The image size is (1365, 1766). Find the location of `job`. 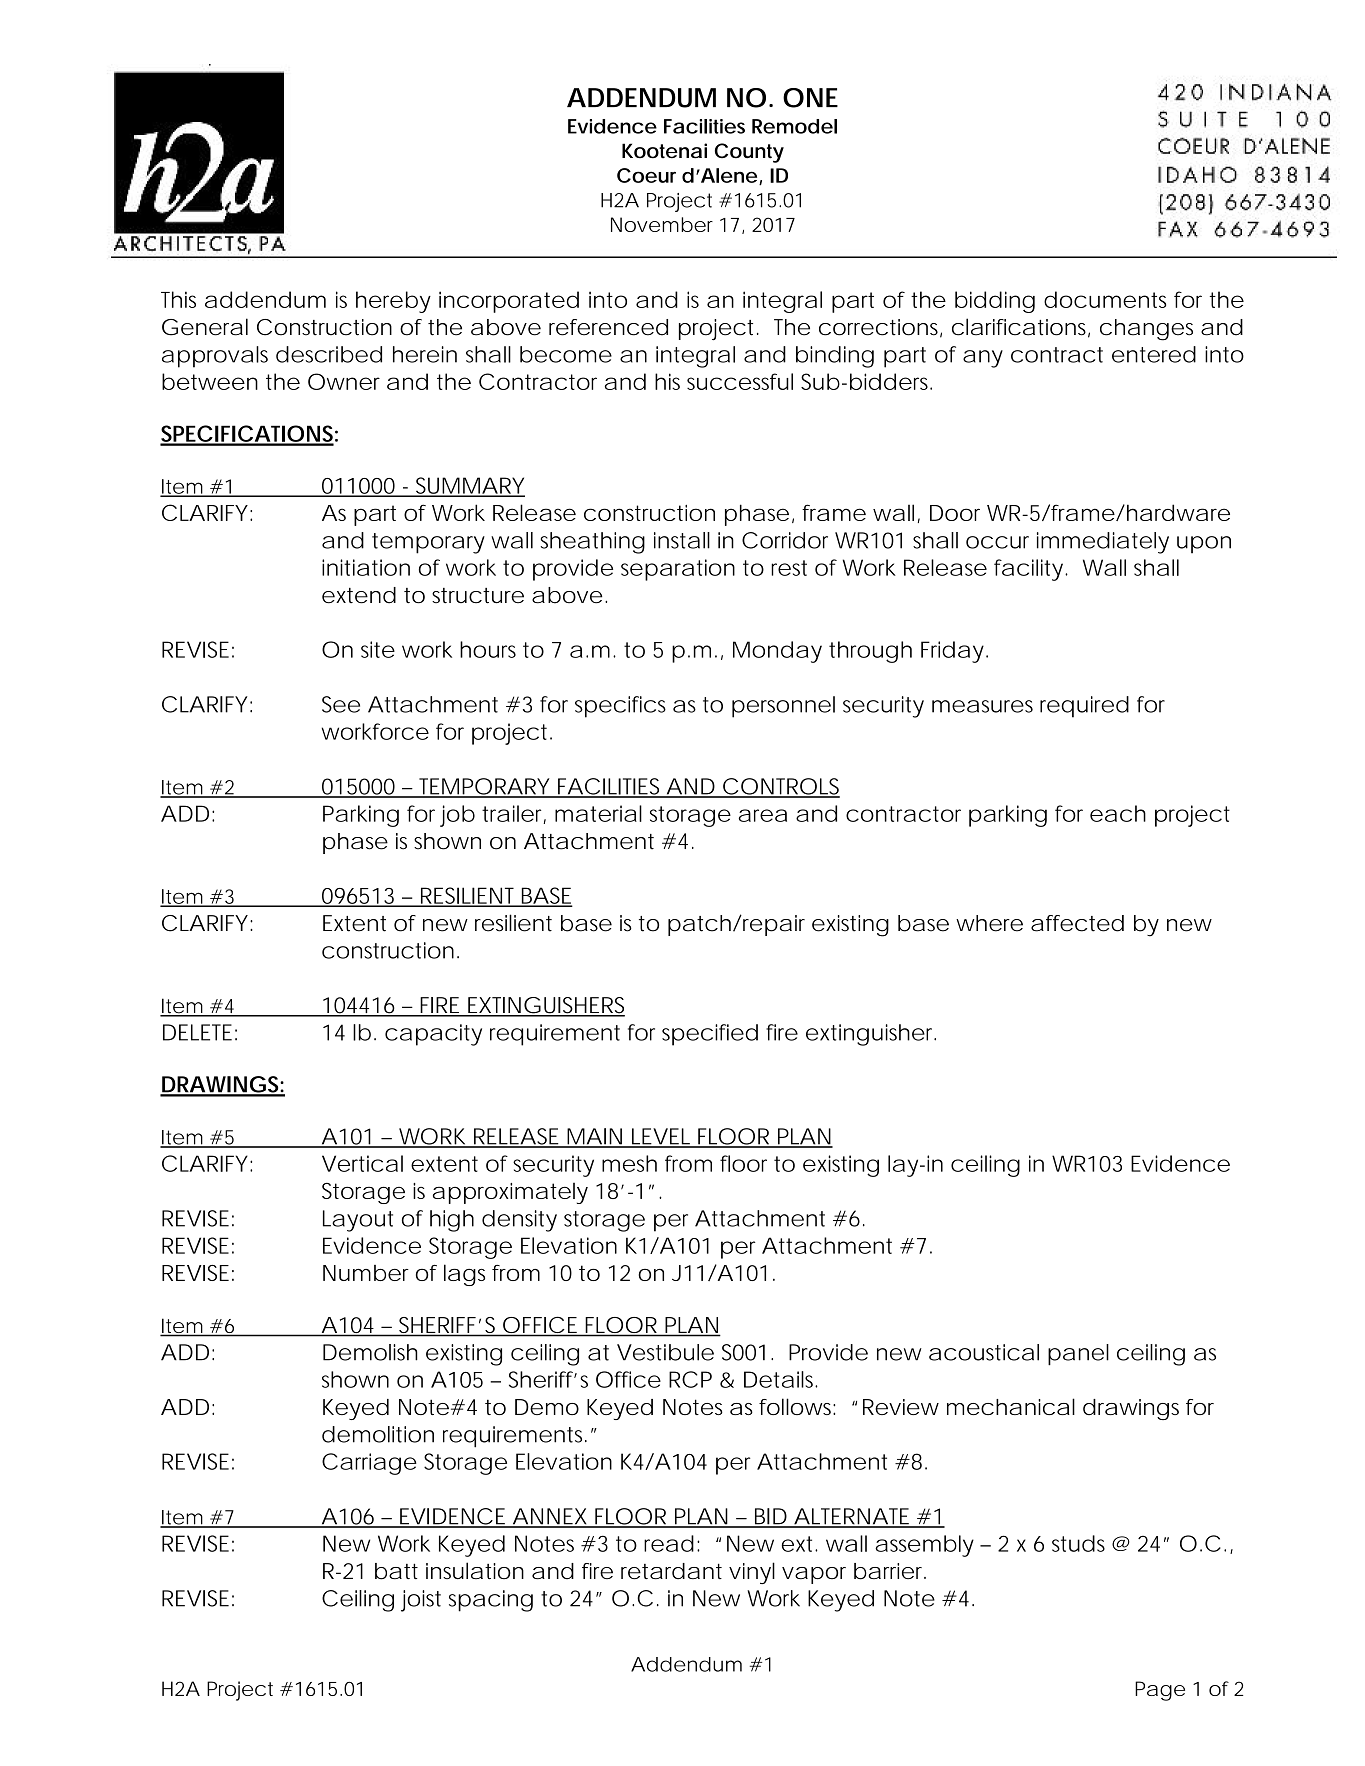

job is located at coordinates (457, 816).
